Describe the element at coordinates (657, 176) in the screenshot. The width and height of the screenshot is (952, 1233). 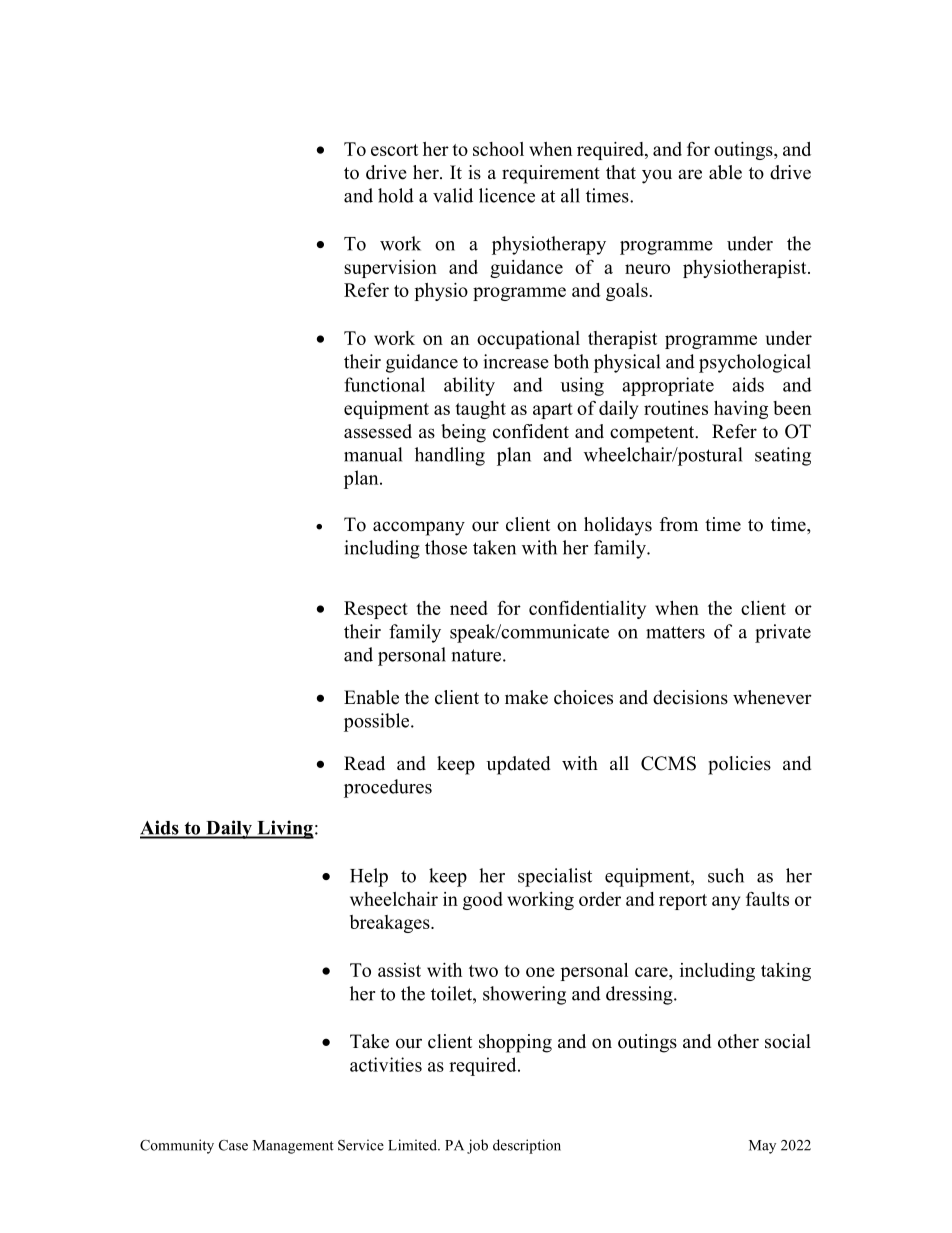
I see `you` at that location.
